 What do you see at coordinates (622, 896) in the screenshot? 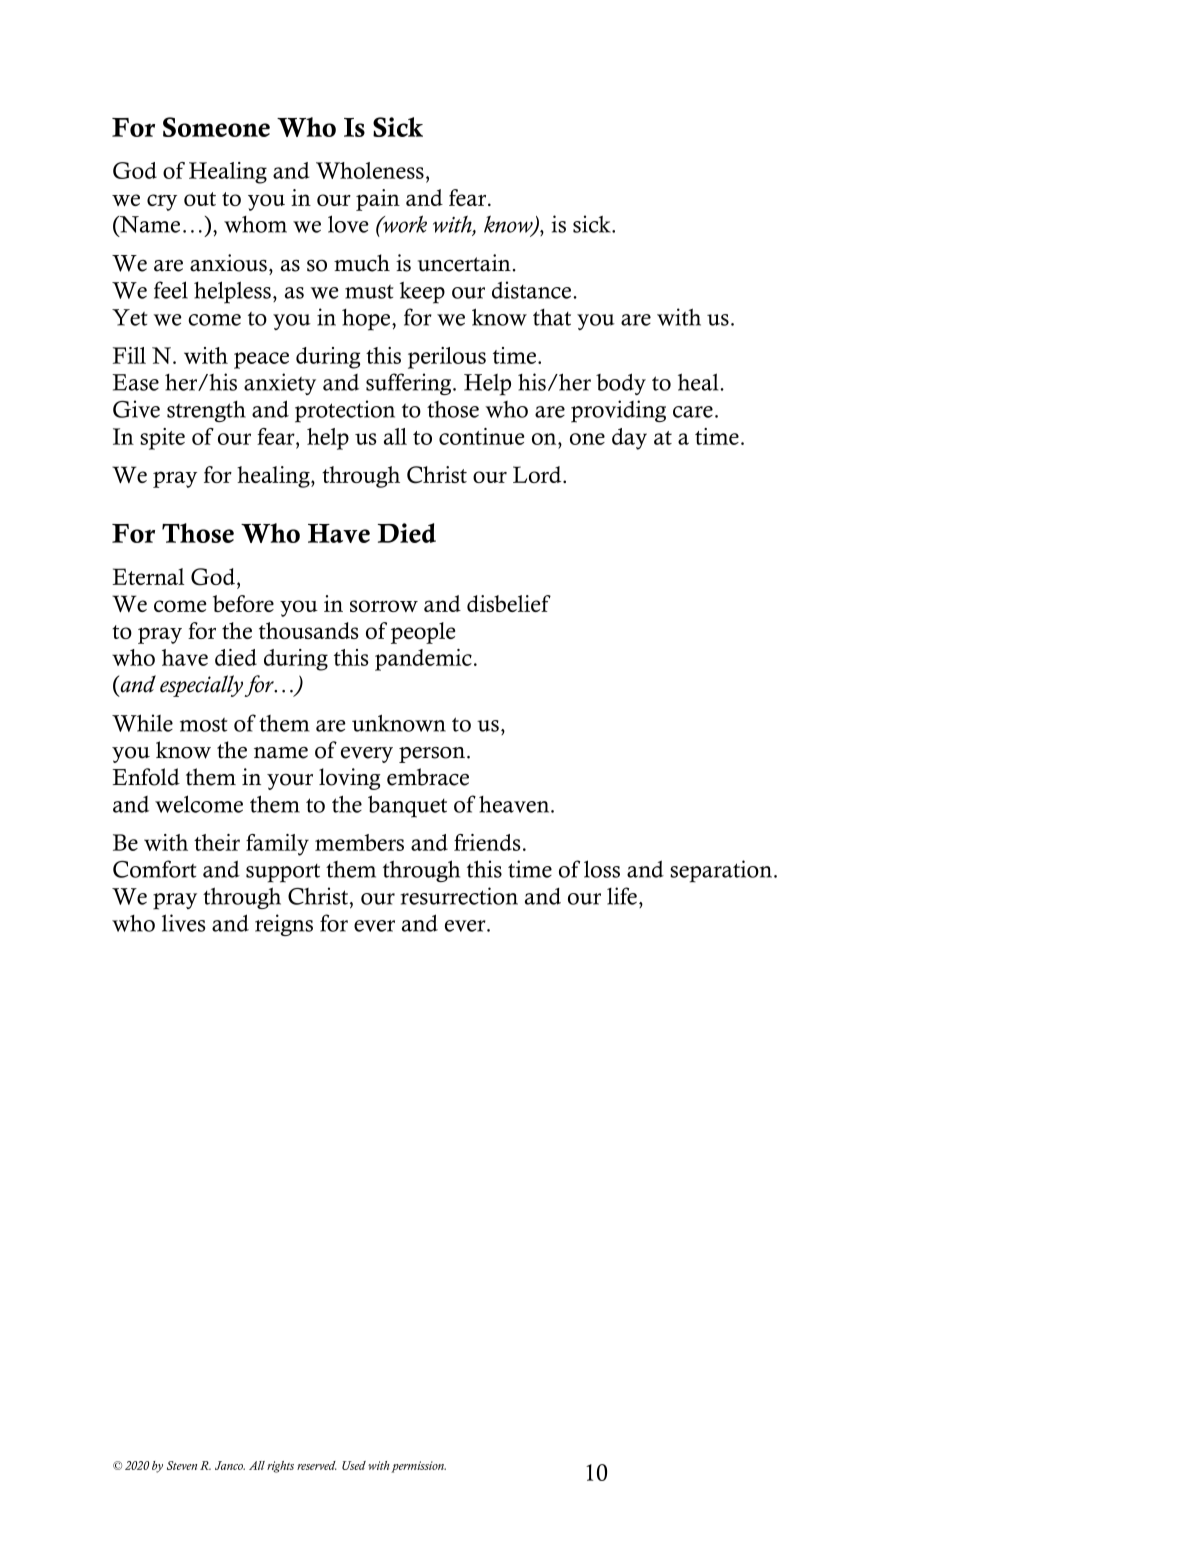
I see `life` at bounding box center [622, 896].
